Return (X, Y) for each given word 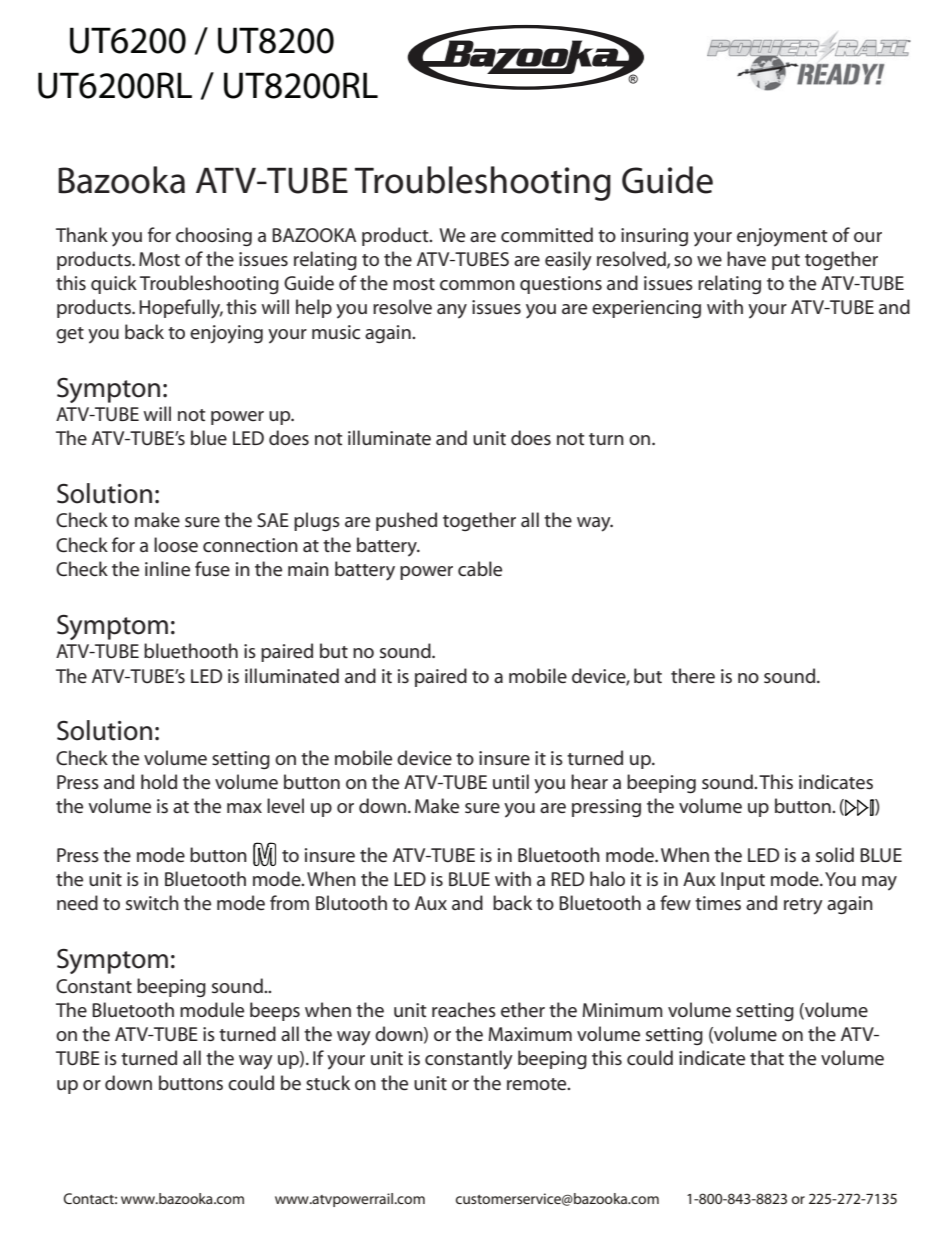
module (212, 1009)
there (693, 675)
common (477, 285)
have (746, 258)
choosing (214, 237)
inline (167, 568)
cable (480, 569)
